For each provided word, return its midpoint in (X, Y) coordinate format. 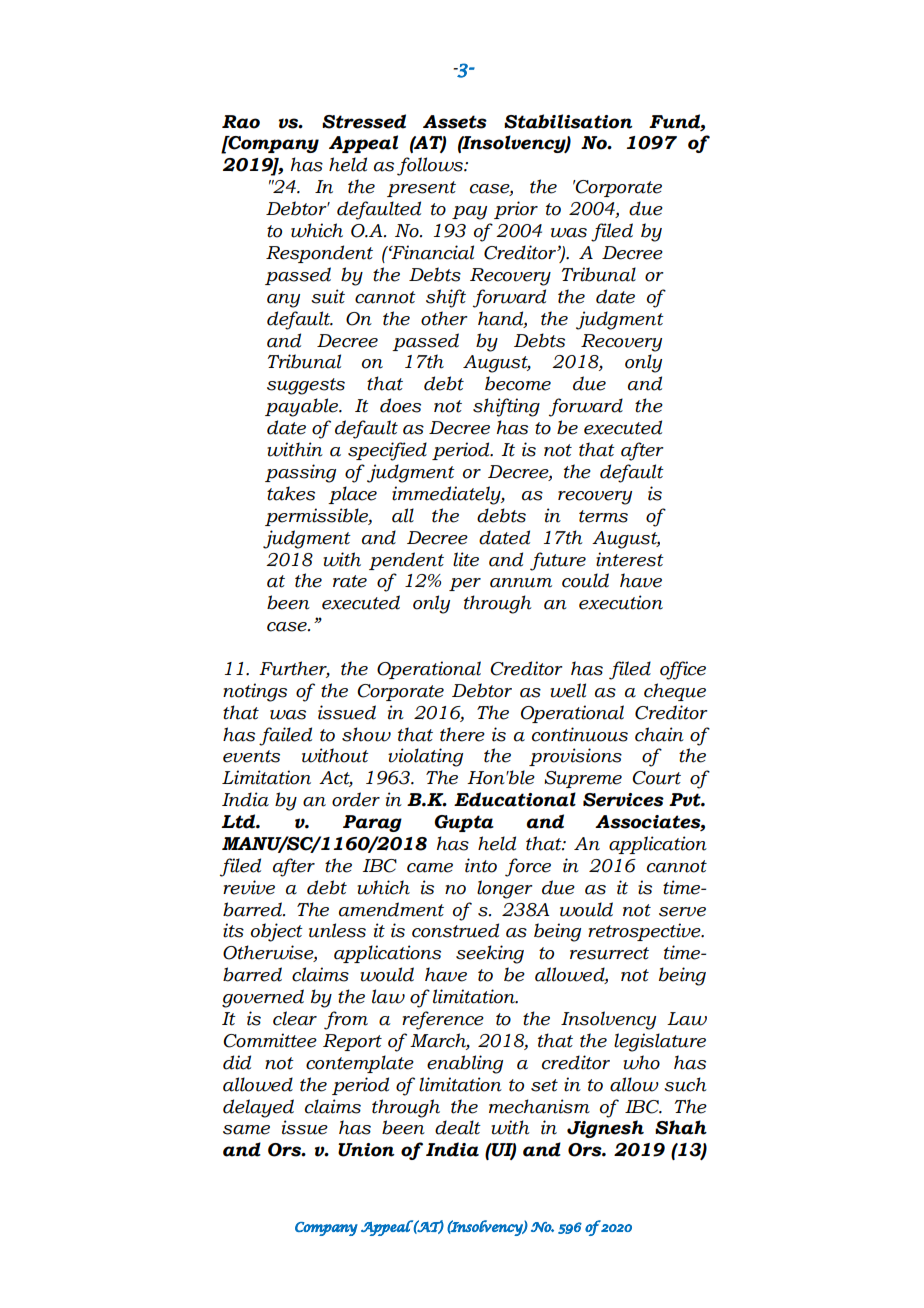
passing (300, 473)
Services (623, 800)
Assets (455, 122)
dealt (458, 1127)
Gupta (464, 823)
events (251, 756)
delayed (258, 1108)
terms (603, 516)
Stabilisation (568, 121)
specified (387, 451)
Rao (241, 122)
